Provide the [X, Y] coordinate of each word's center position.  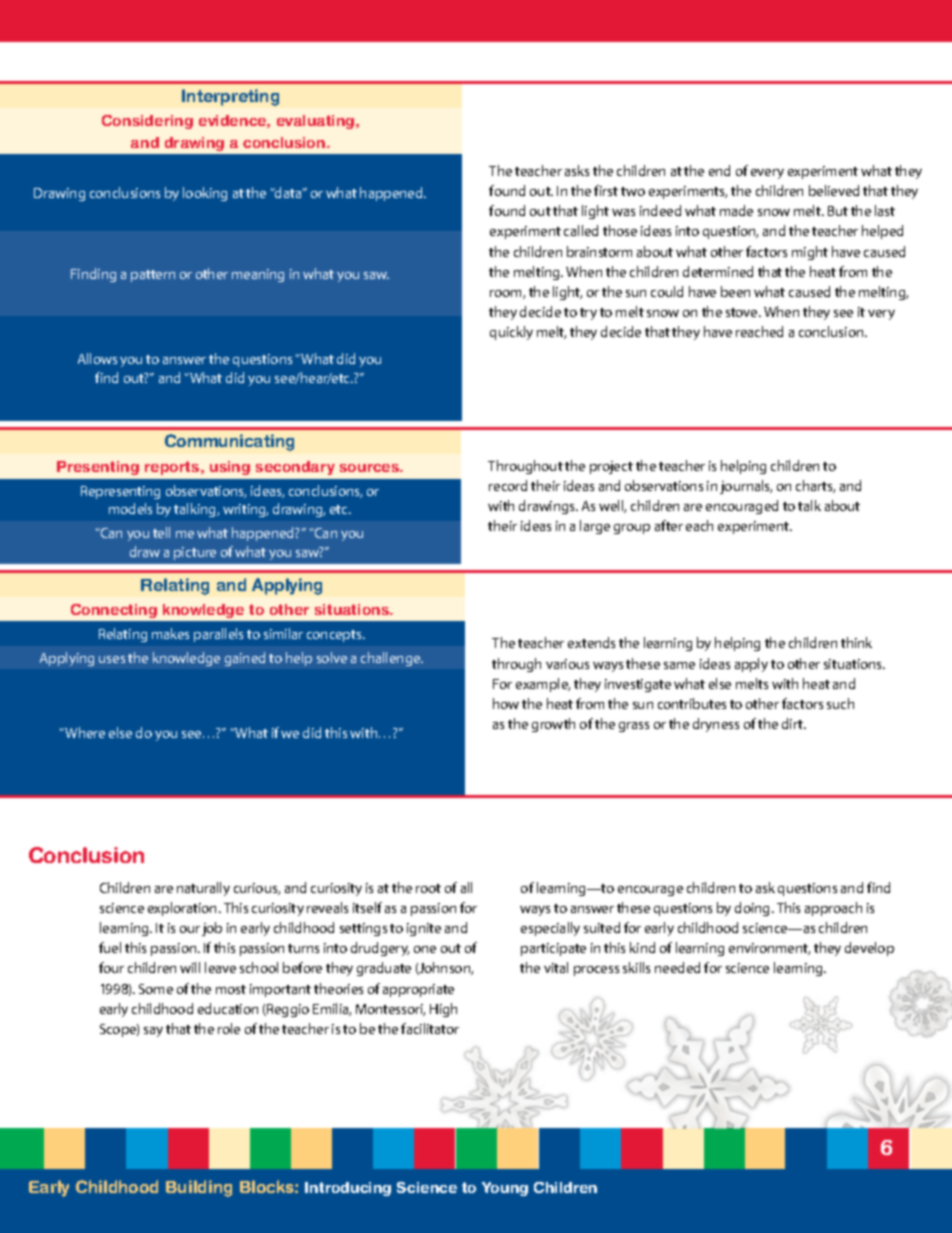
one [425, 949]
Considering [147, 122]
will [190, 967]
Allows [97, 358]
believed [834, 190]
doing [754, 909]
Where [84, 732]
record [508, 485]
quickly [511, 333]
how [506, 703]
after [669, 525]
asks [577, 170]
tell [161, 532]
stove [743, 312]
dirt [794, 723]
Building [199, 1188]
